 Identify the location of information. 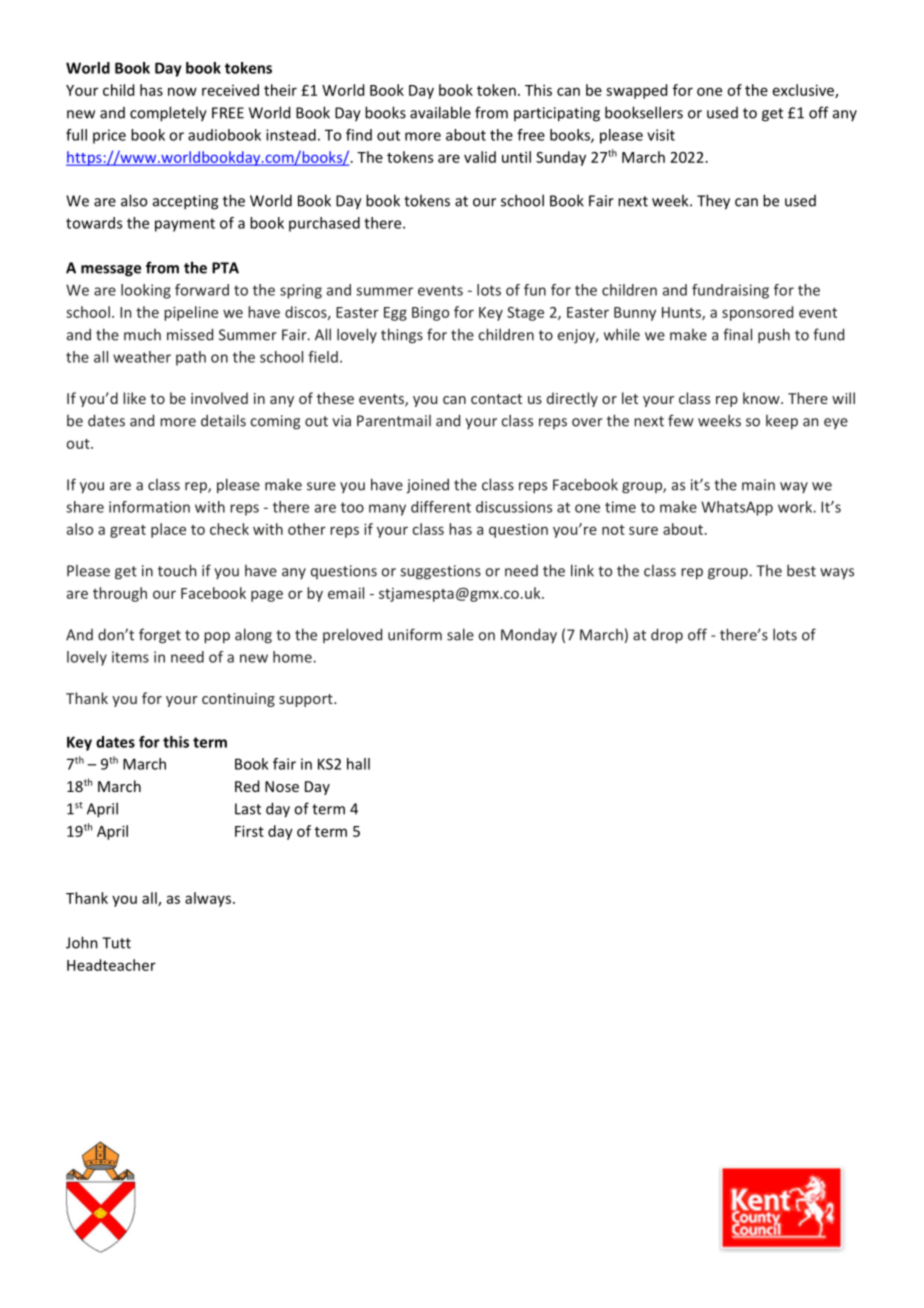
(149, 507).
